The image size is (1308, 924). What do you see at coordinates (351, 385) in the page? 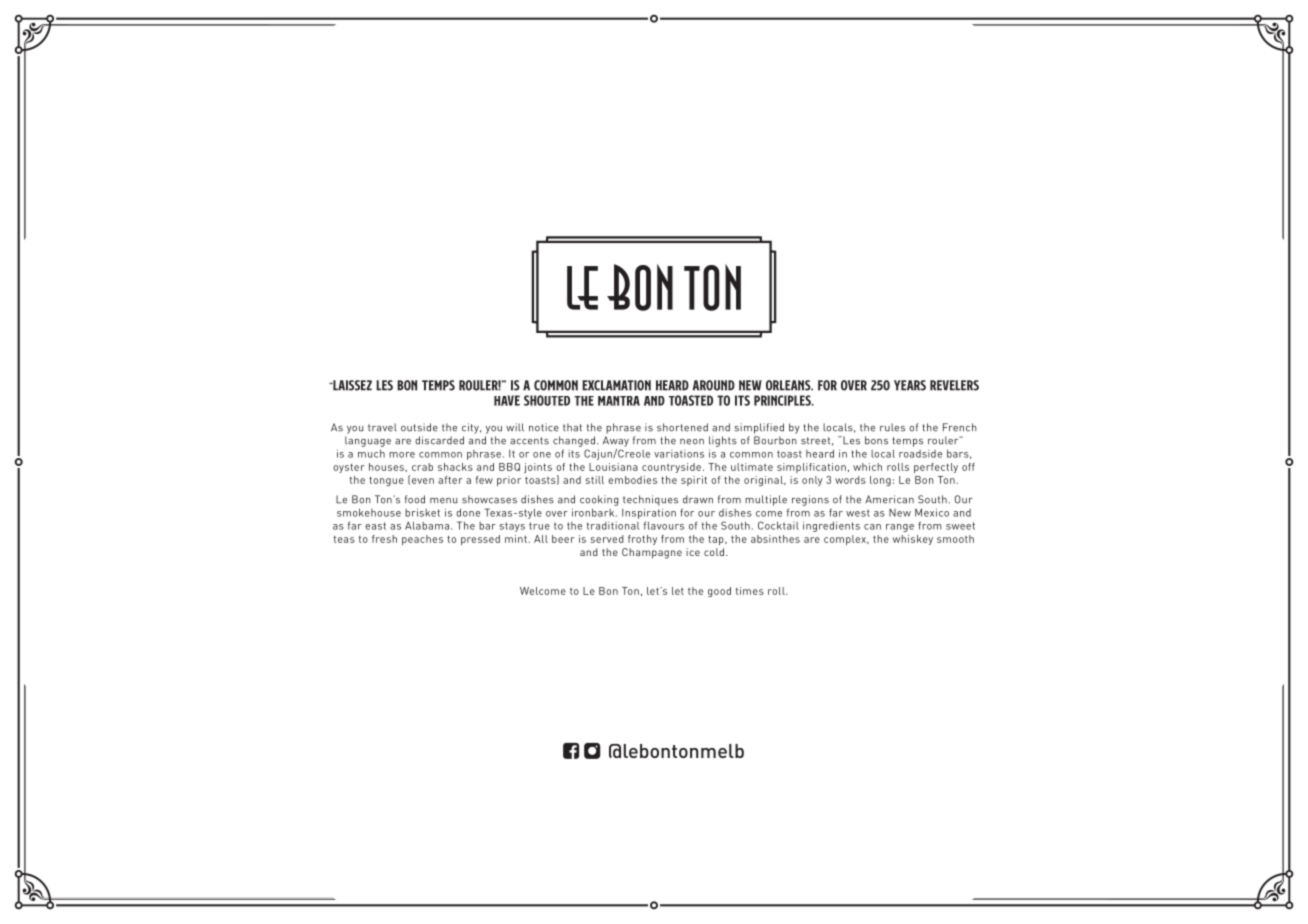
I see `Laissez` at bounding box center [351, 385].
